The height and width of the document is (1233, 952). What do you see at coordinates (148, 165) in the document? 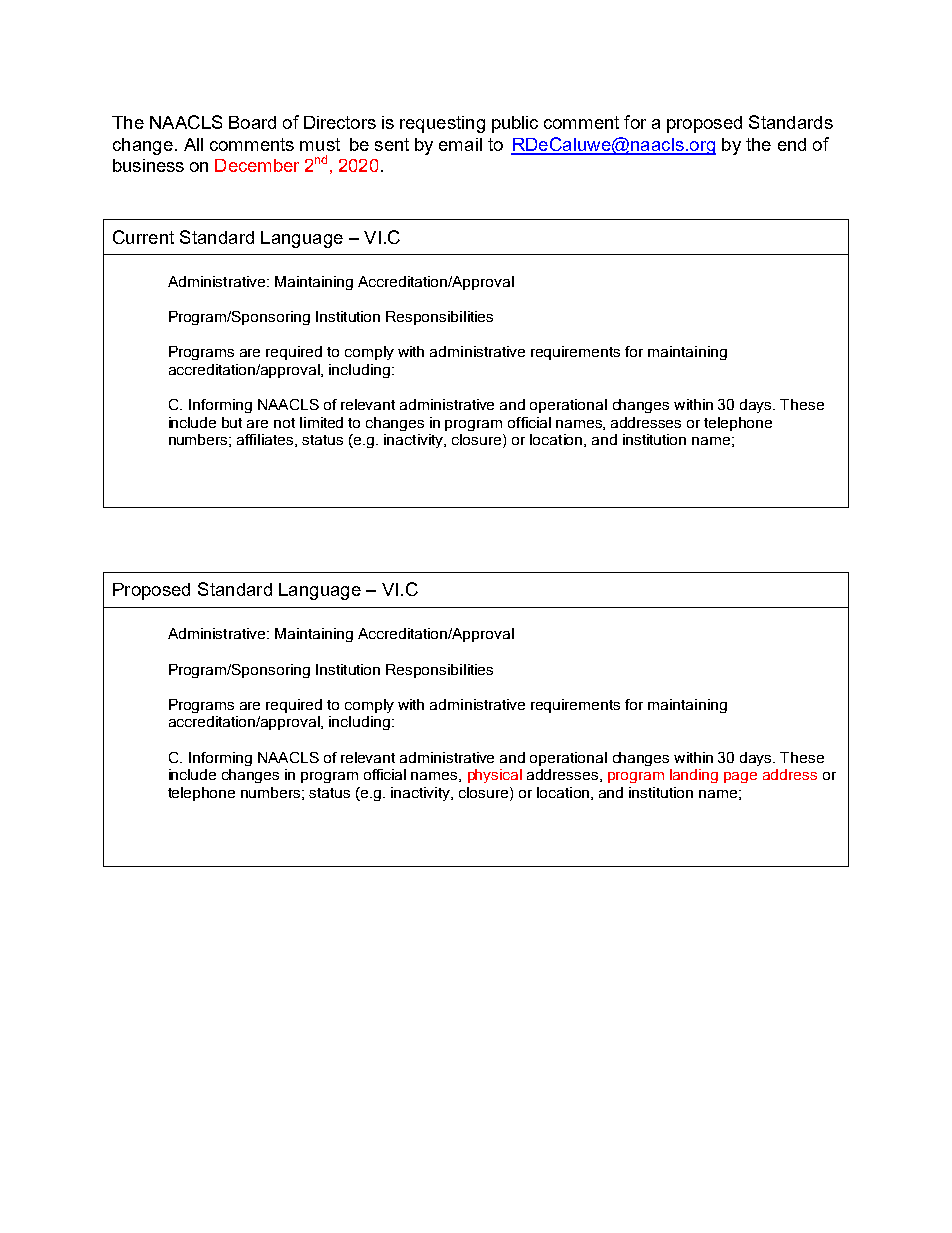
I see `business` at bounding box center [148, 165].
